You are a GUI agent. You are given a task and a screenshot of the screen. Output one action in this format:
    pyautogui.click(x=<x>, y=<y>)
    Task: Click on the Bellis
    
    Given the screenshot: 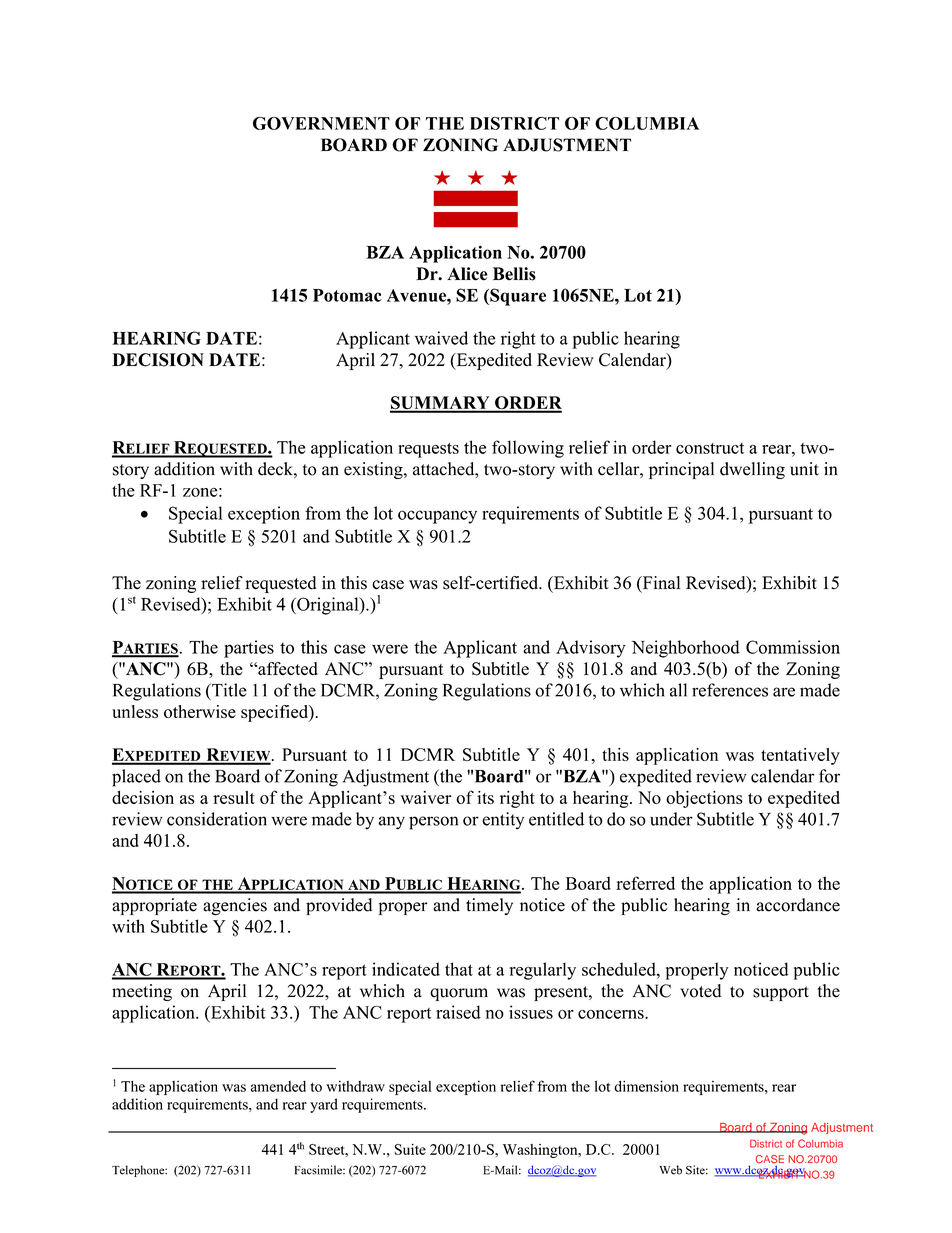 What is the action you would take?
    pyautogui.click(x=514, y=274)
